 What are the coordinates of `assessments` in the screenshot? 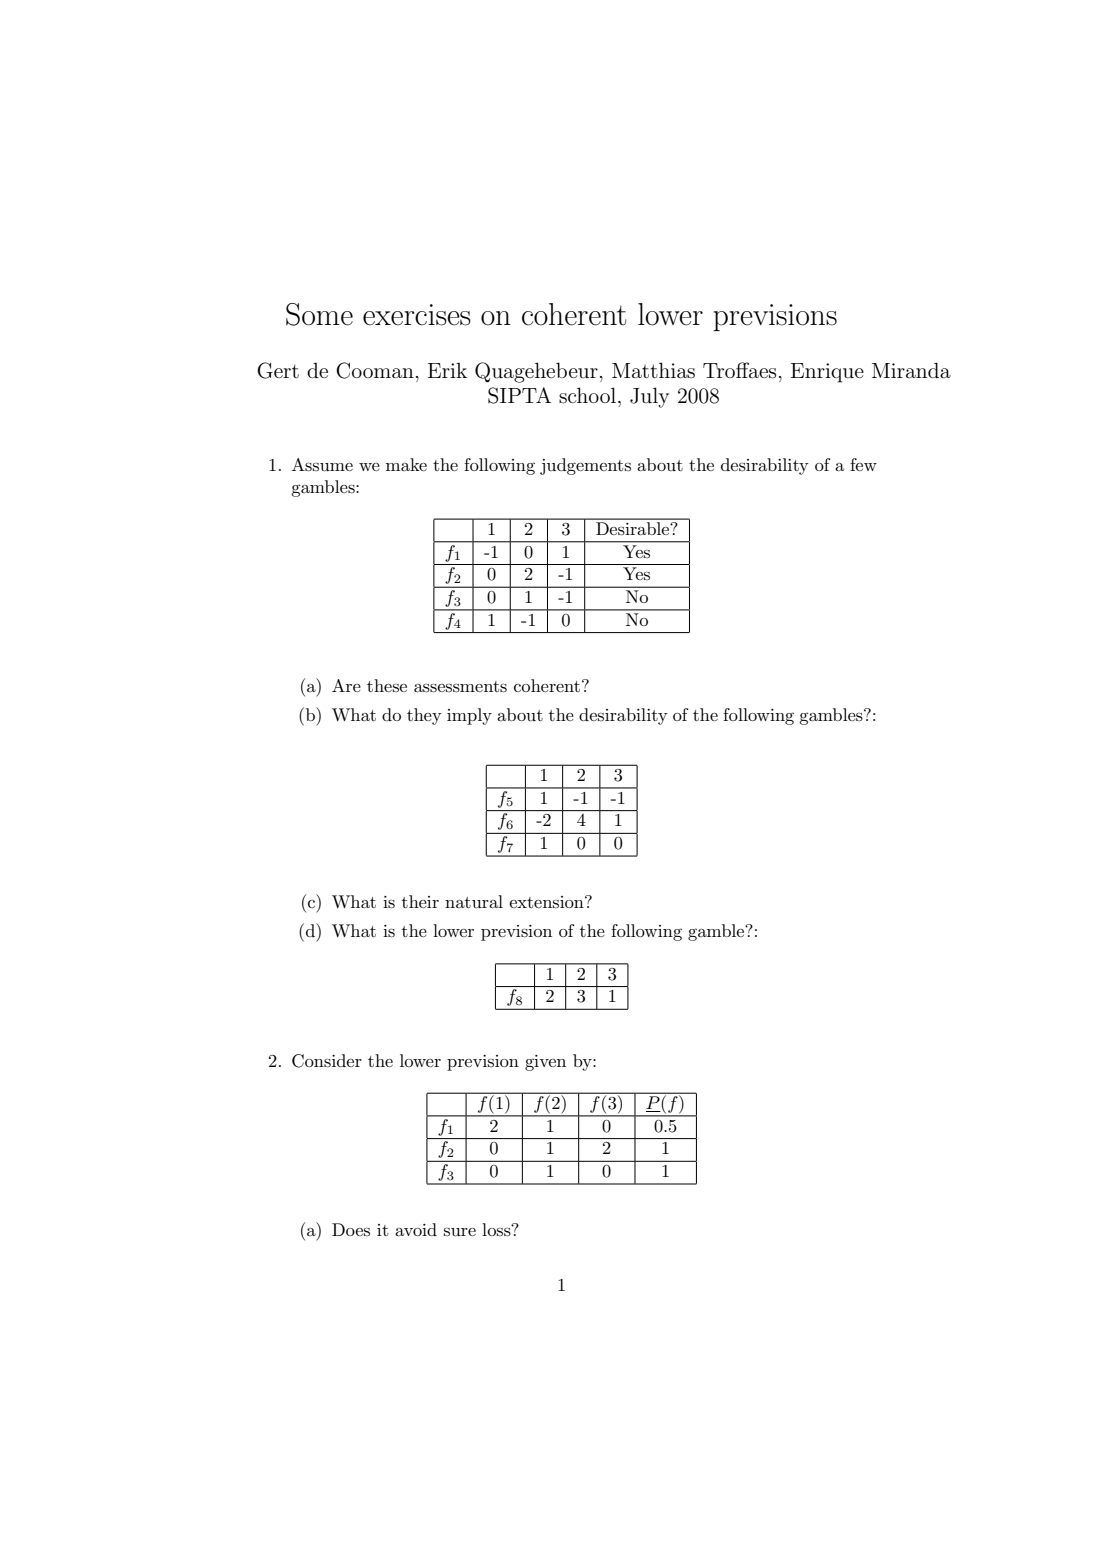 It's located at (460, 687).
